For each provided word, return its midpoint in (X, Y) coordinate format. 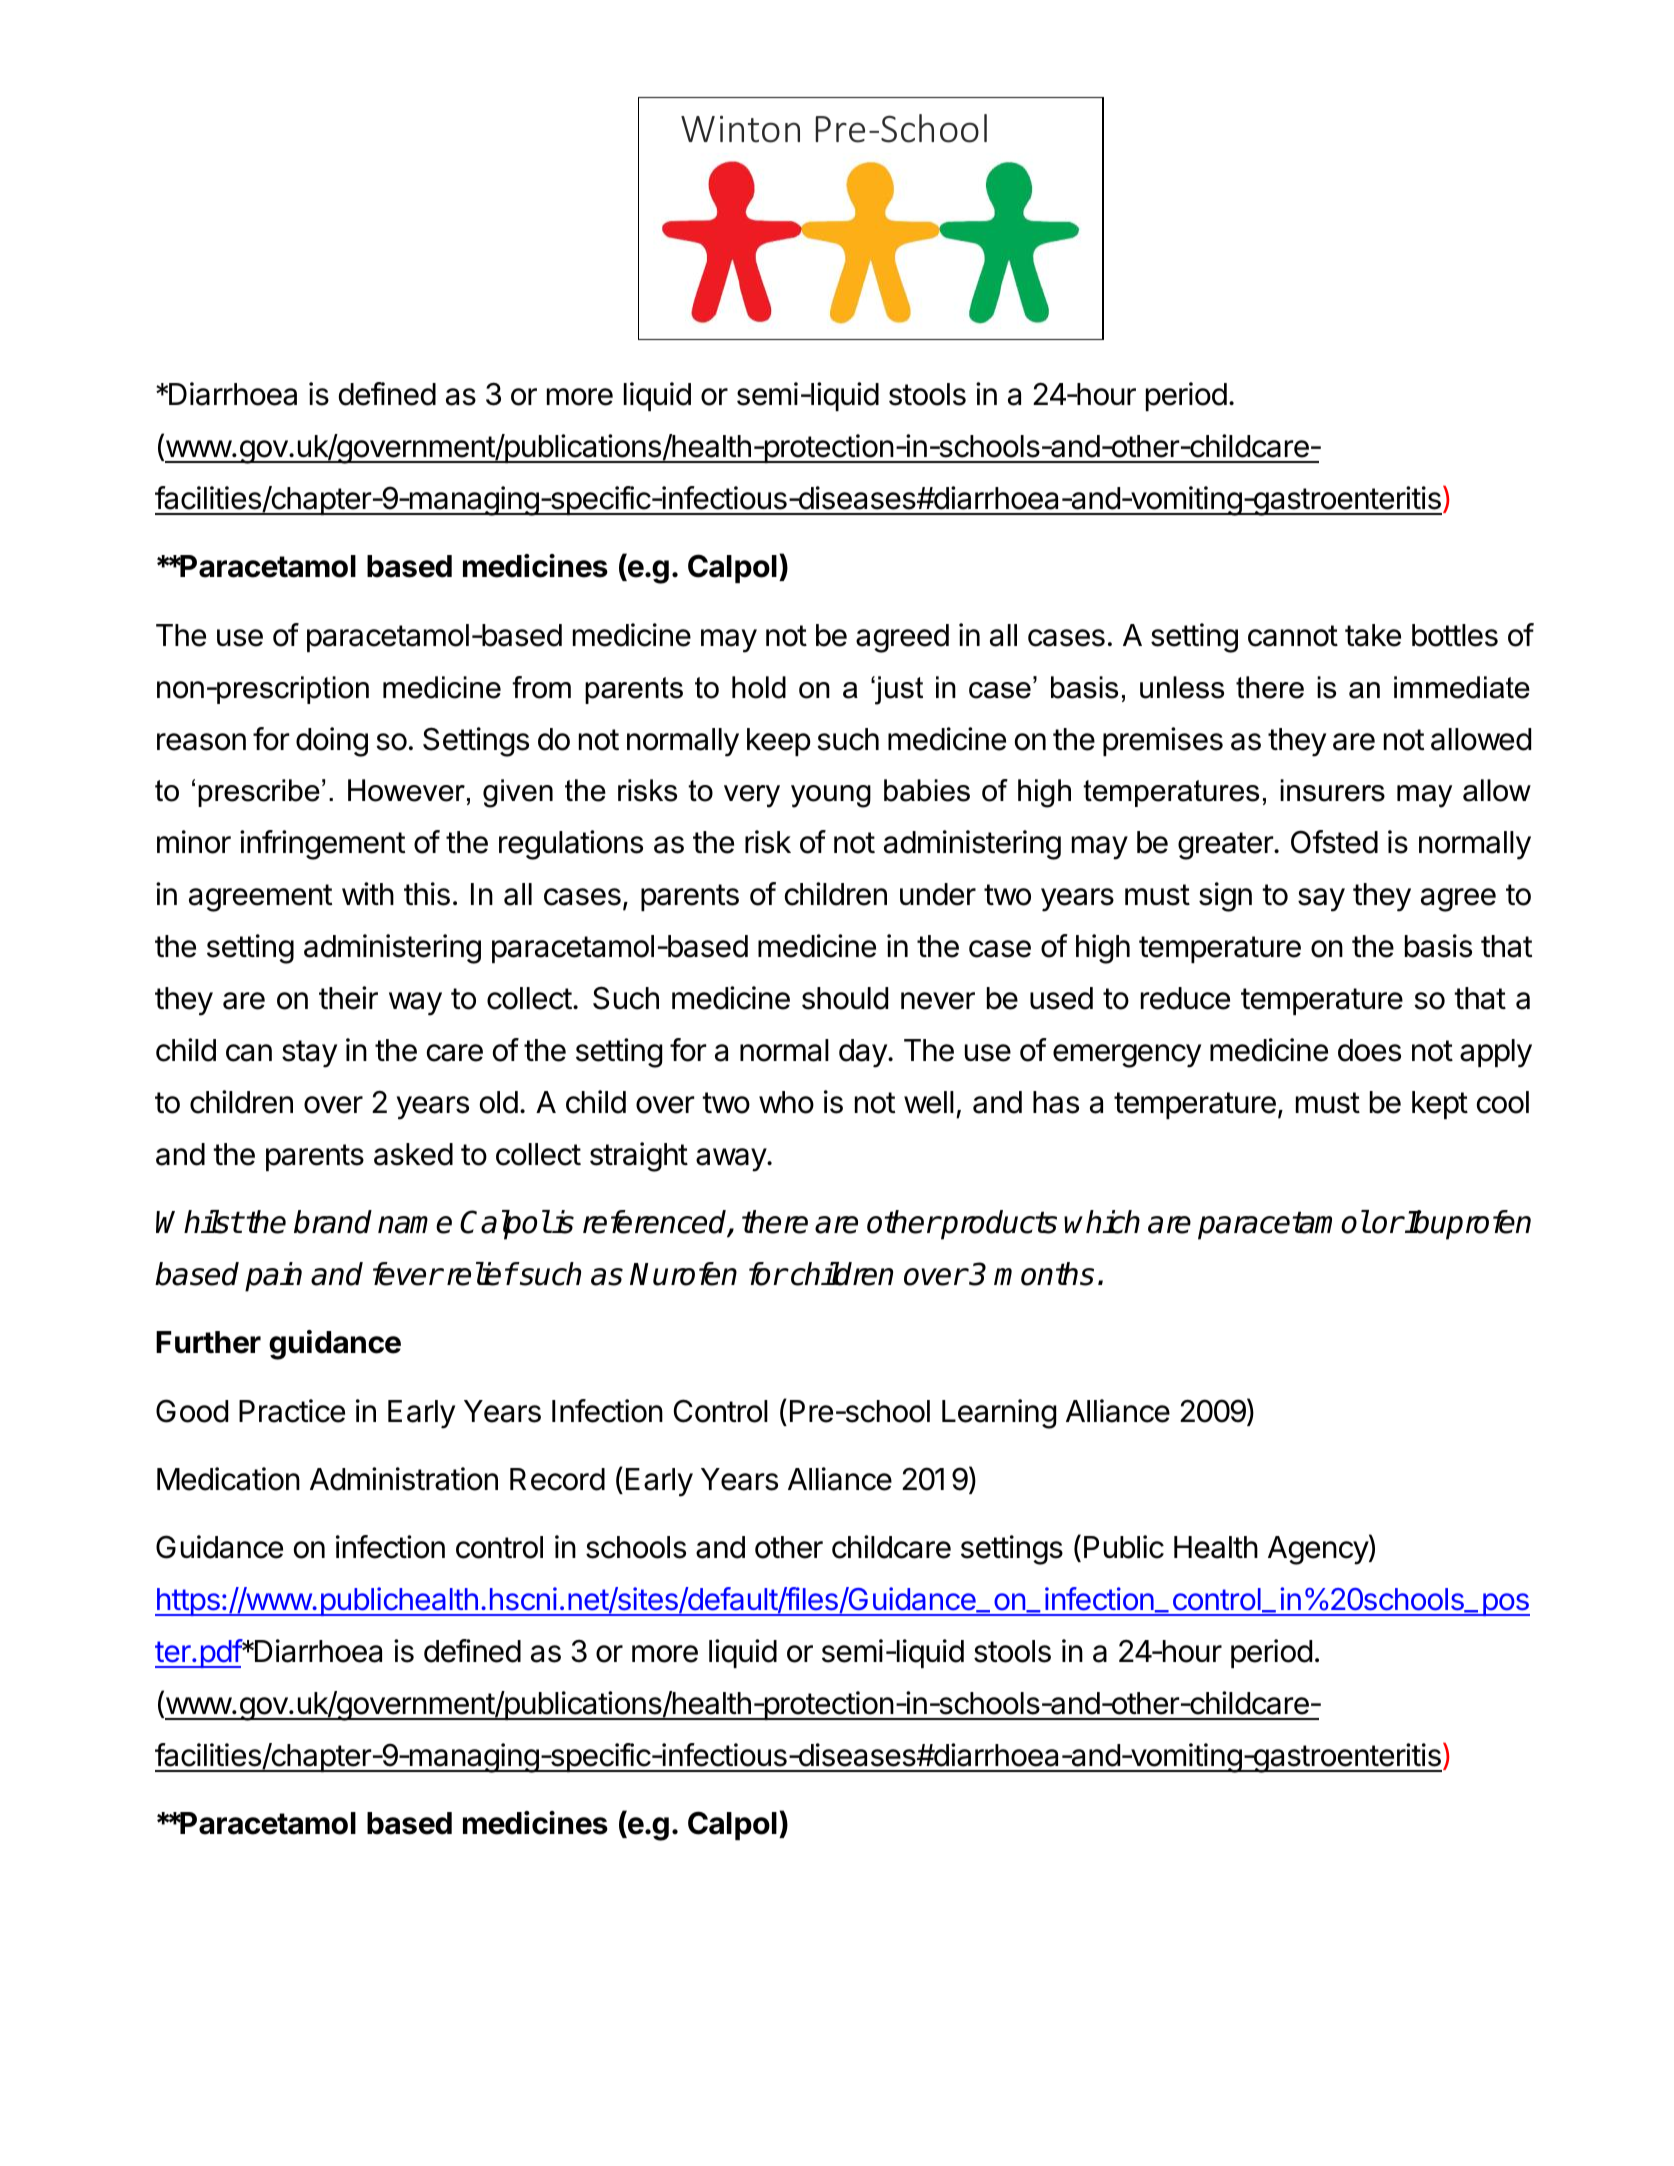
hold (759, 687)
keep (778, 742)
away (732, 1160)
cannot (1293, 636)
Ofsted (1334, 842)
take (1373, 635)
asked (413, 1154)
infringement (322, 845)
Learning (999, 1414)
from (541, 687)
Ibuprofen (1467, 1225)
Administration (404, 1479)
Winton (740, 129)
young (831, 796)
